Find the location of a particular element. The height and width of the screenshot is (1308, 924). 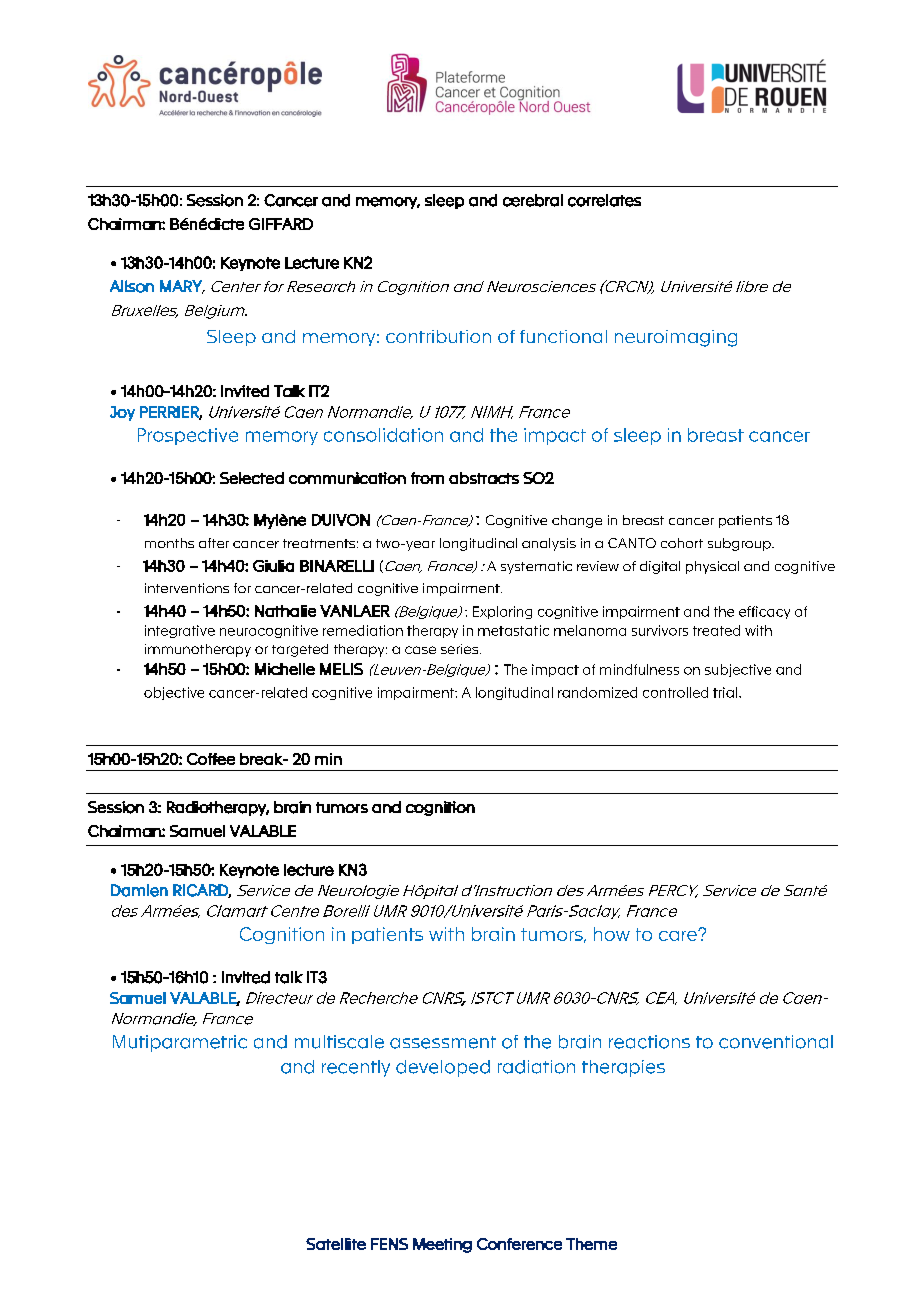

correlates is located at coordinates (604, 200).
